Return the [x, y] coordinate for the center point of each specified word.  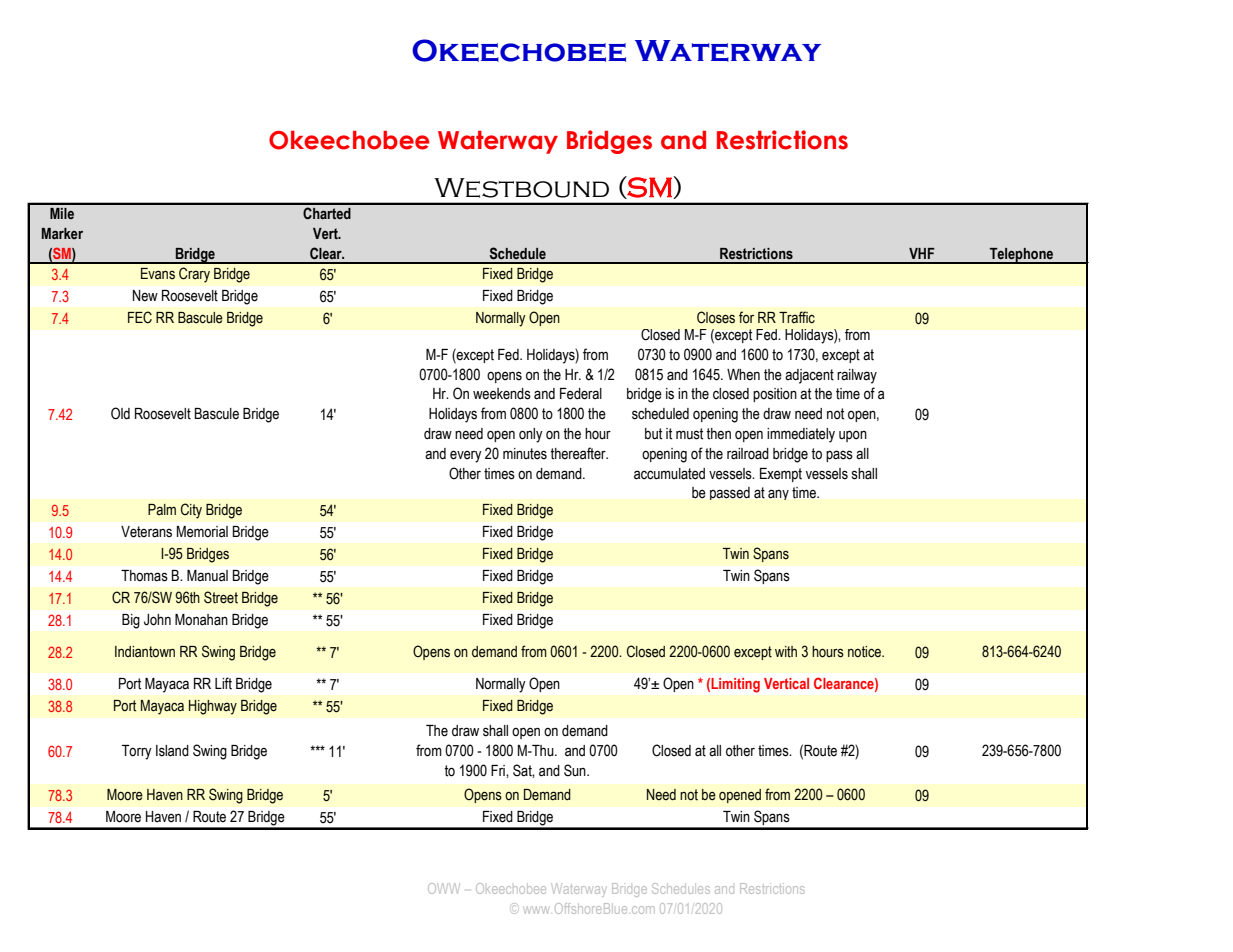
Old [120, 413]
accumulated [669, 474]
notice [865, 652]
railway [857, 376]
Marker [62, 233]
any [778, 494]
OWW [444, 888]
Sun [576, 770]
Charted [327, 213]
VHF [922, 253]
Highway [213, 707]
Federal [581, 394]
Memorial [202, 532]
